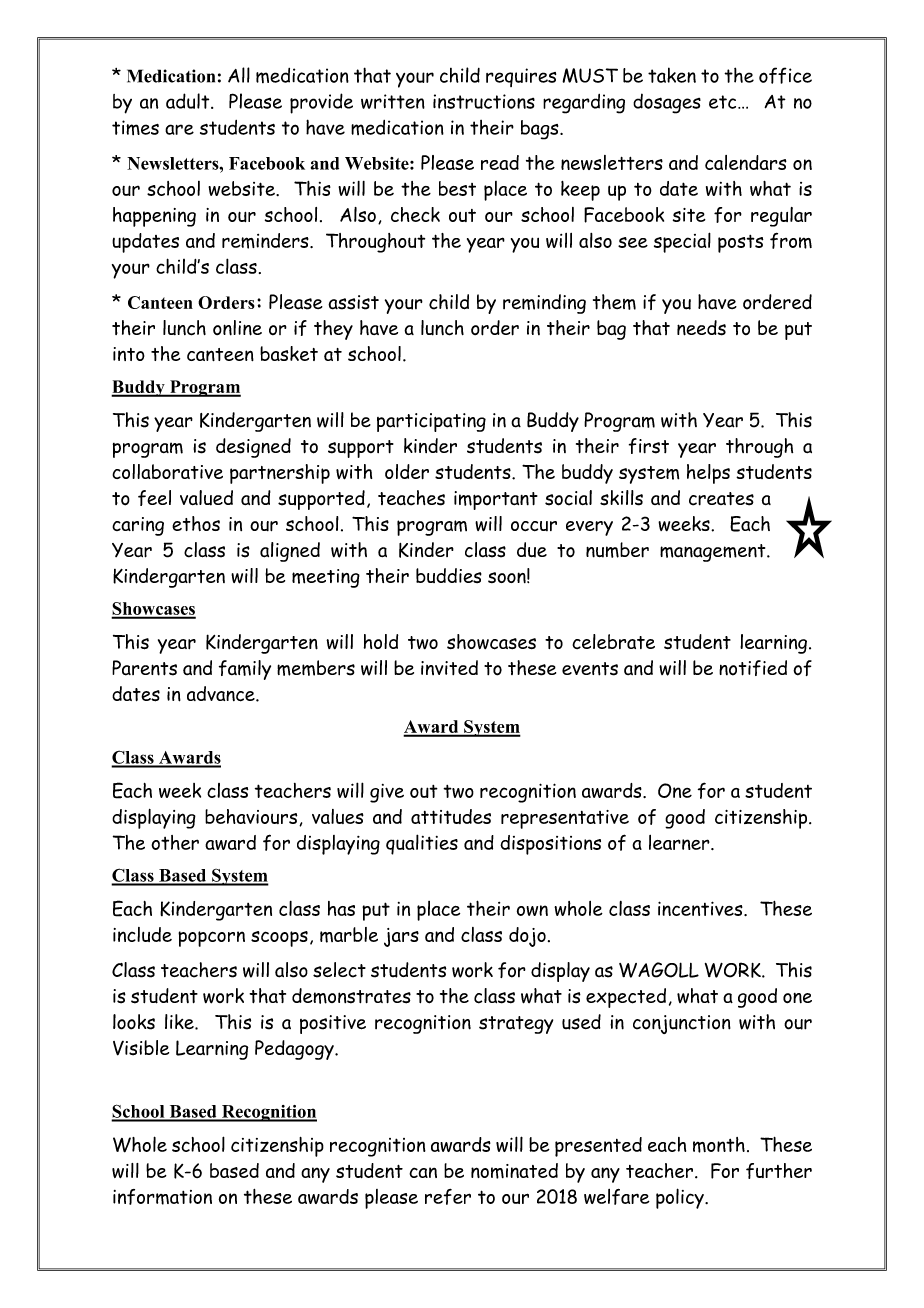 The height and width of the page is (1308, 924). Describe the element at coordinates (162, 1197) in the page. I see `information` at that location.
